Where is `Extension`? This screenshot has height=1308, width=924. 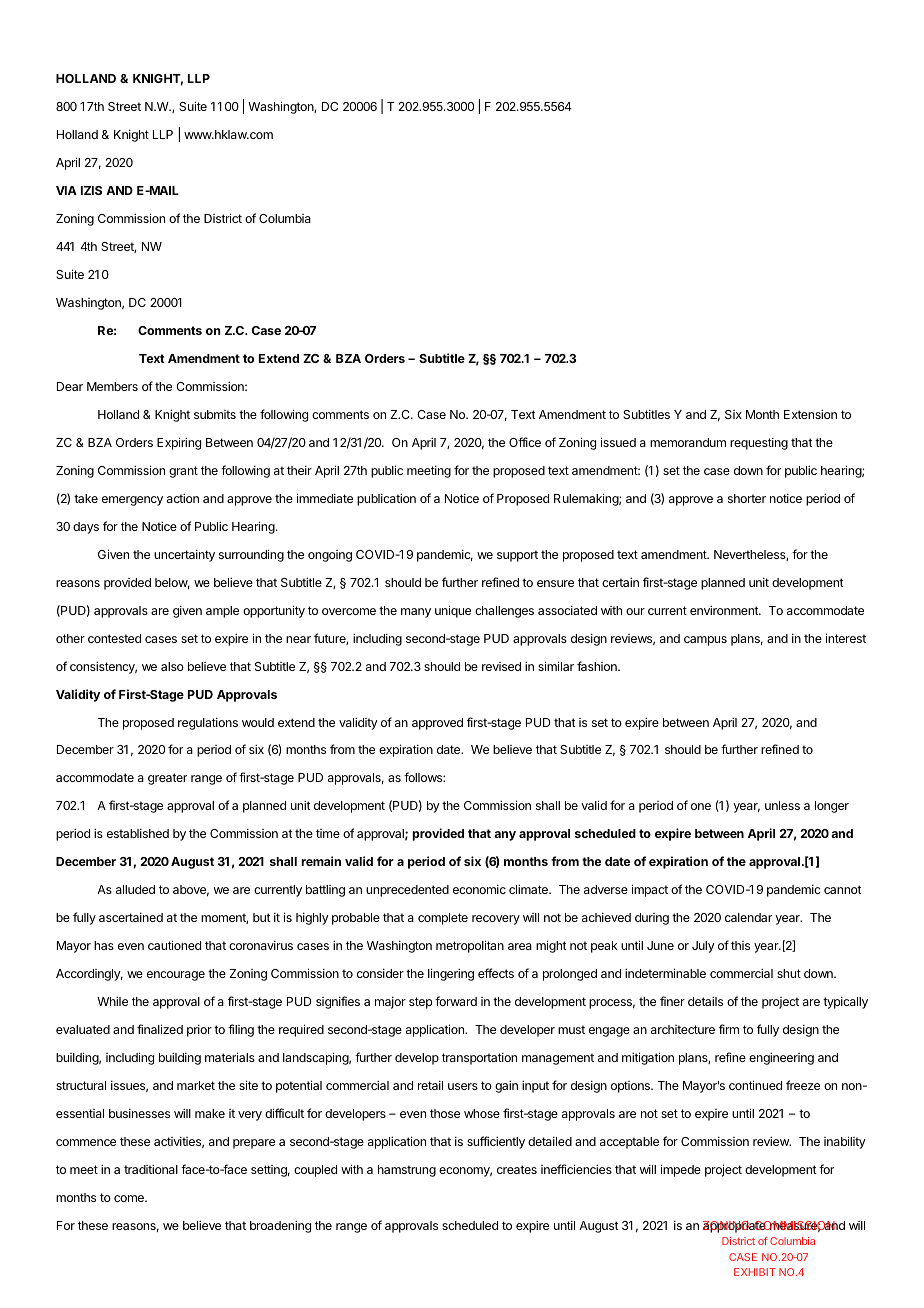 Extension is located at coordinates (810, 414).
